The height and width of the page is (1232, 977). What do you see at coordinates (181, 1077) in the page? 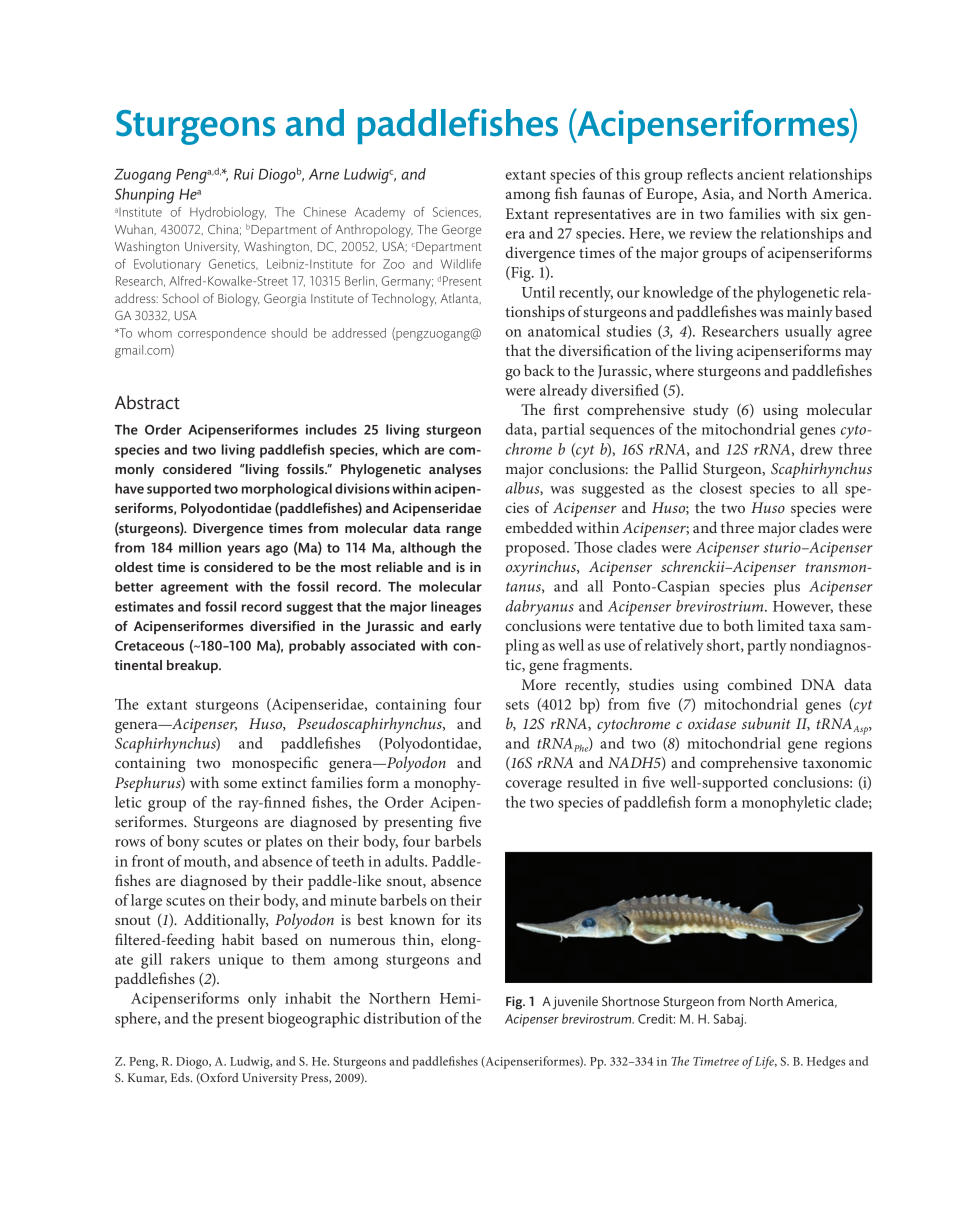
I see `Eds` at bounding box center [181, 1077].
